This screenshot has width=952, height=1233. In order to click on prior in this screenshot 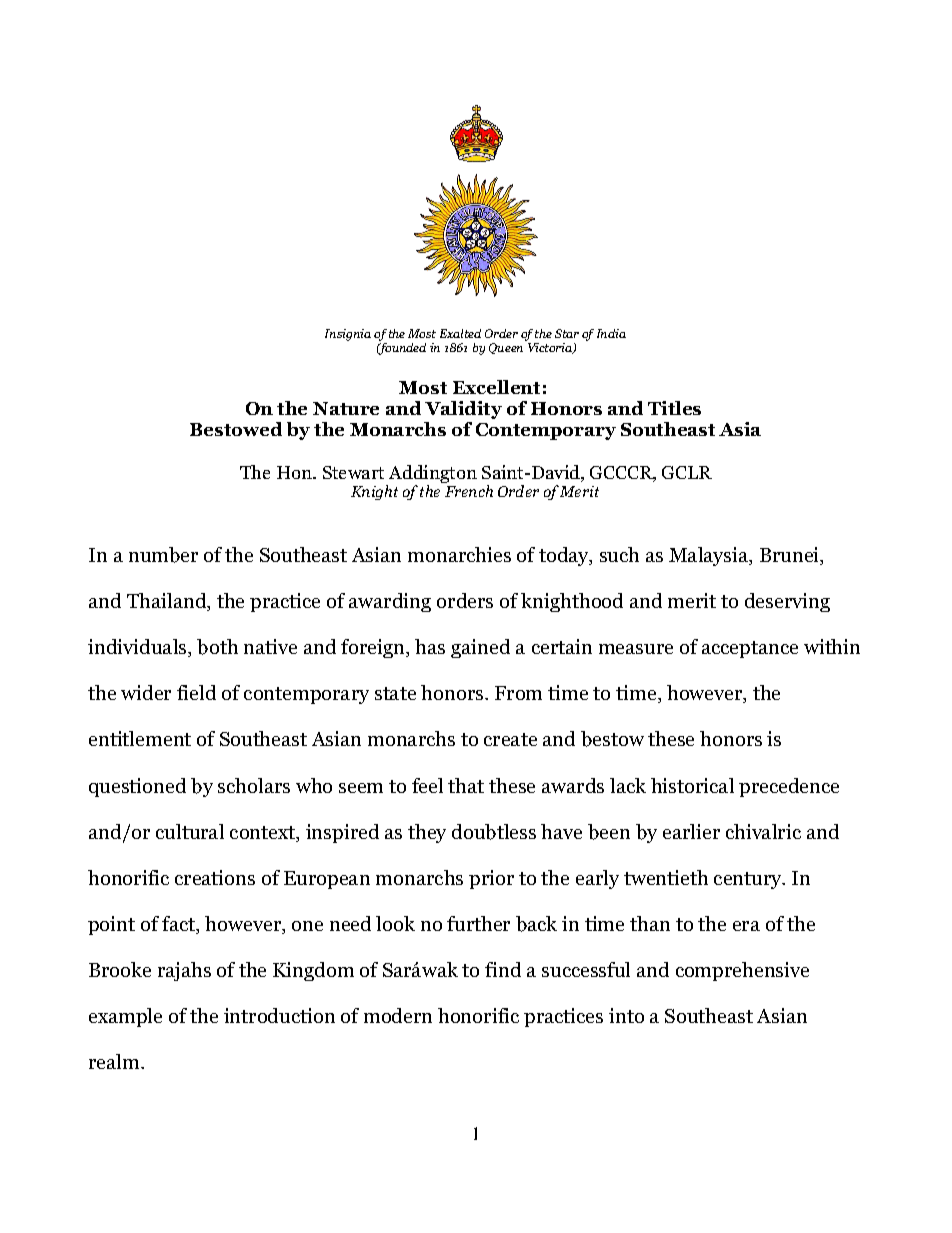, I will do `click(491, 879)`.
